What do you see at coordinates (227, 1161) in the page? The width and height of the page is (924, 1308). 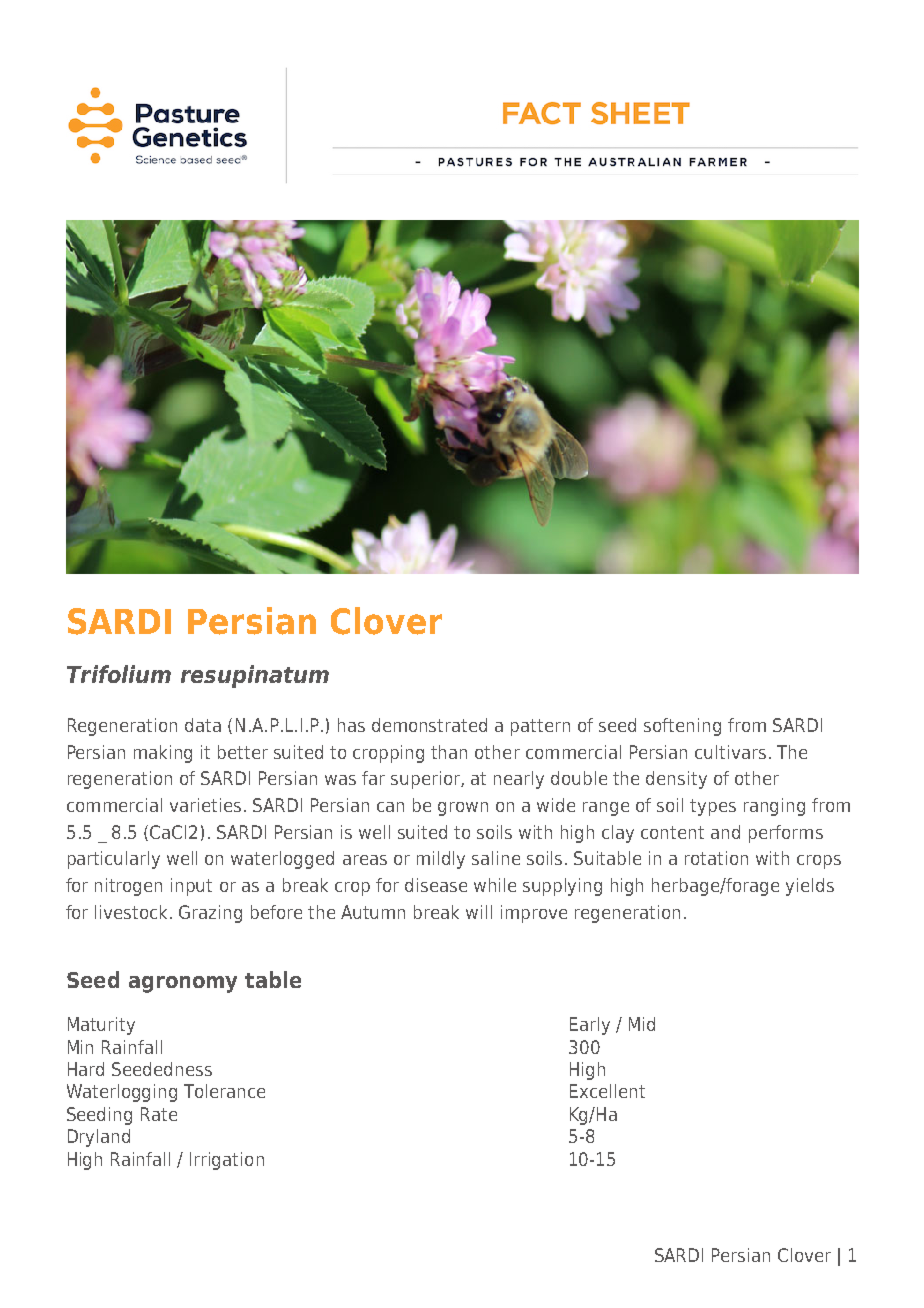 I see `Irrigation` at bounding box center [227, 1161].
